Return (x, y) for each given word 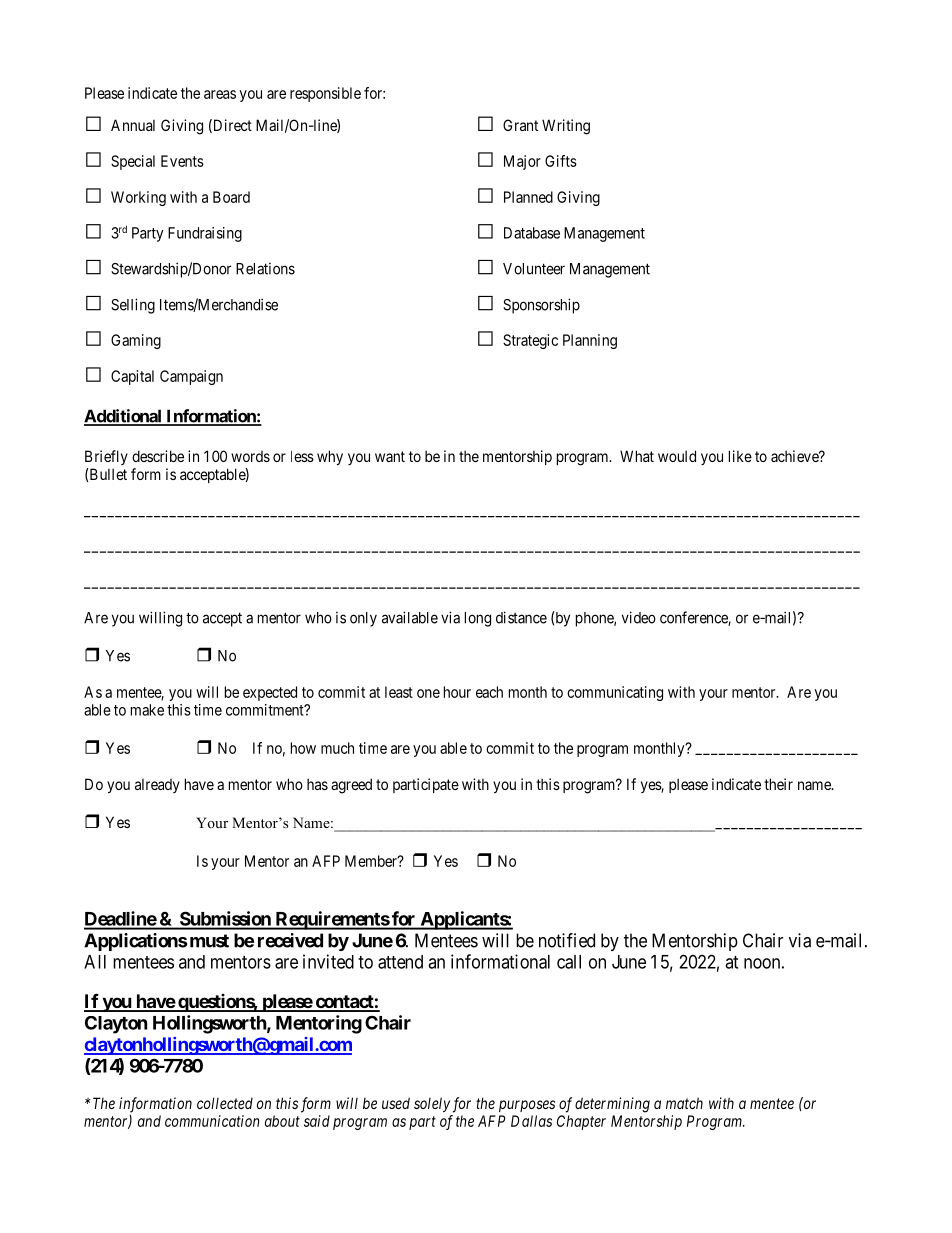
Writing (566, 127)
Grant (520, 125)
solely (432, 1104)
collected (225, 1103)
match (684, 1103)
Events (182, 161)
